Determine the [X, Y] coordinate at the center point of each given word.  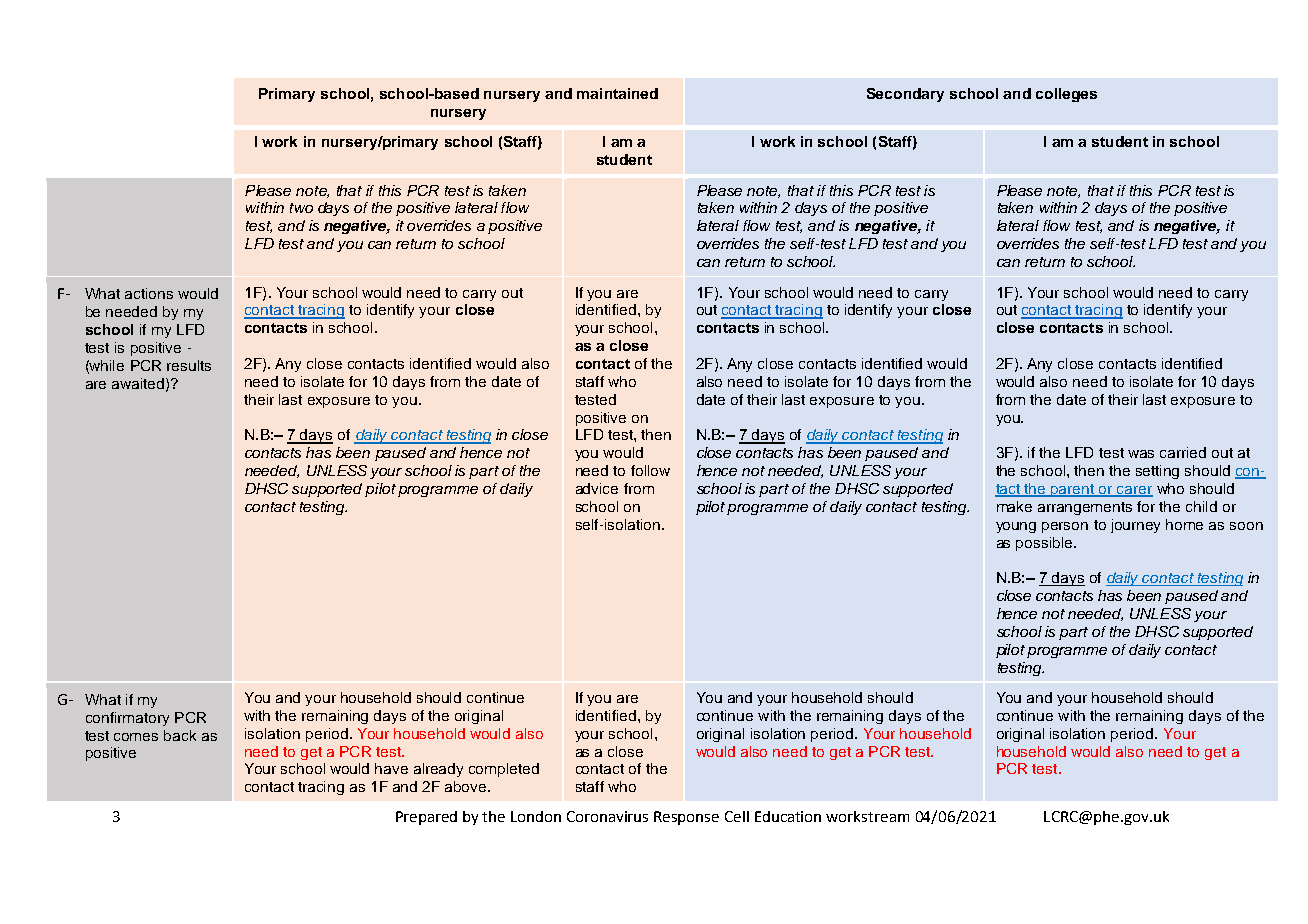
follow [650, 470]
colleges [1066, 95]
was [1141, 454]
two [301, 208]
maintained [617, 93]
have [391, 768]
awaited [139, 384]
